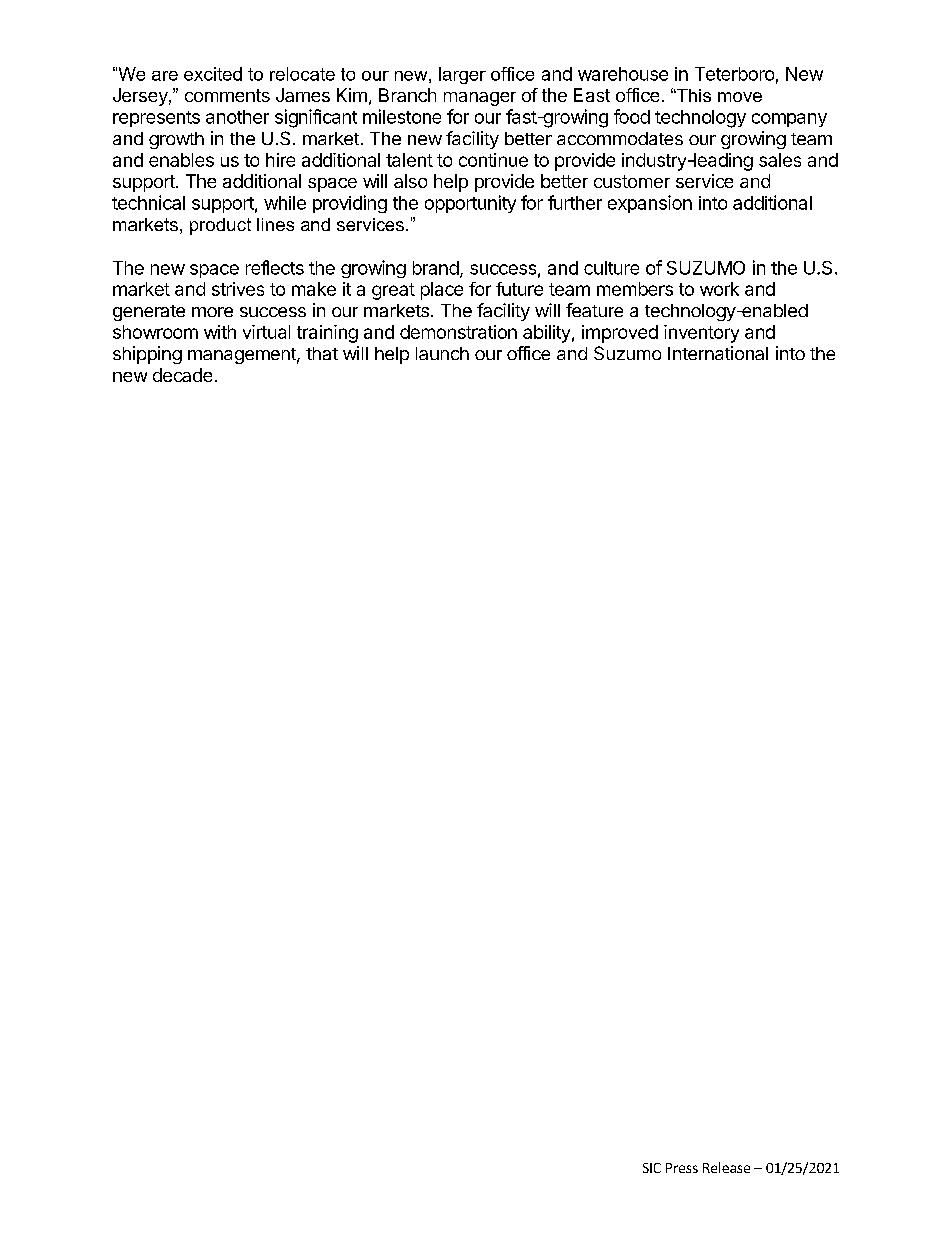 Image resolution: width=952 pixels, height=1233 pixels. I want to click on launch, so click(442, 353).
